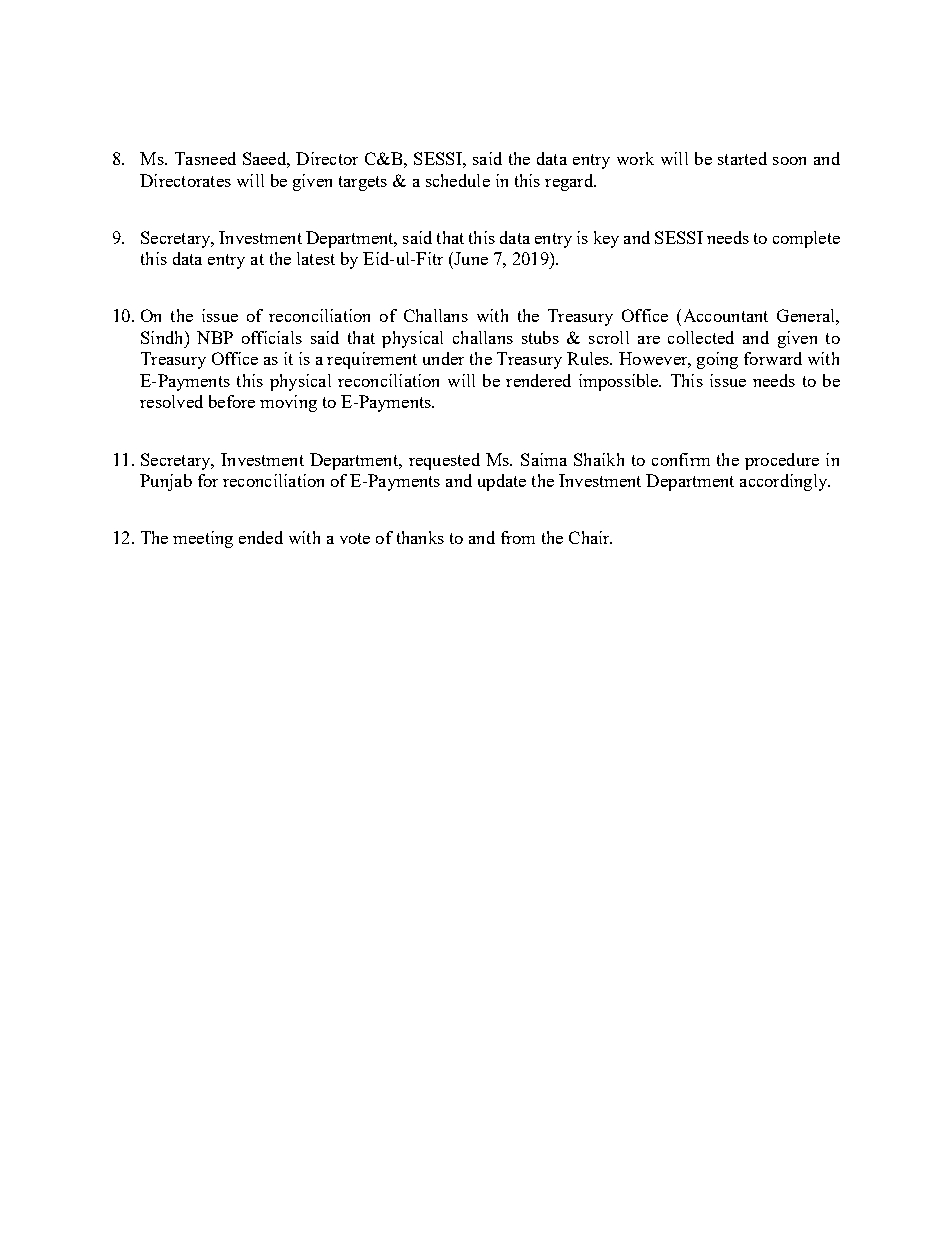 The height and width of the document is (1233, 952). Describe the element at coordinates (316, 258) in the document. I see `latest` at that location.
